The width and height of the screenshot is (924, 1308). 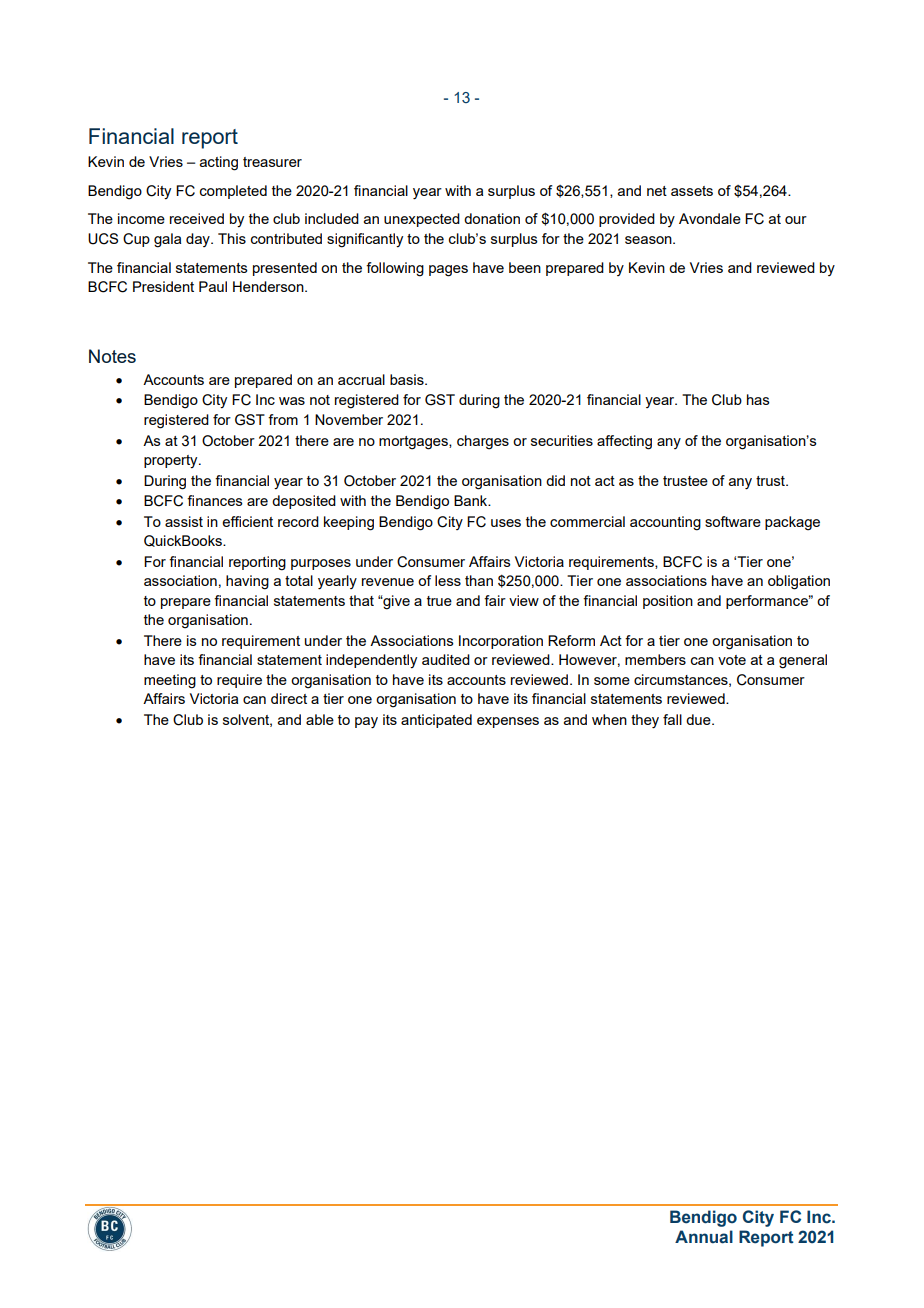 What do you see at coordinates (704, 1237) in the screenshot?
I see `Annual` at bounding box center [704, 1237].
